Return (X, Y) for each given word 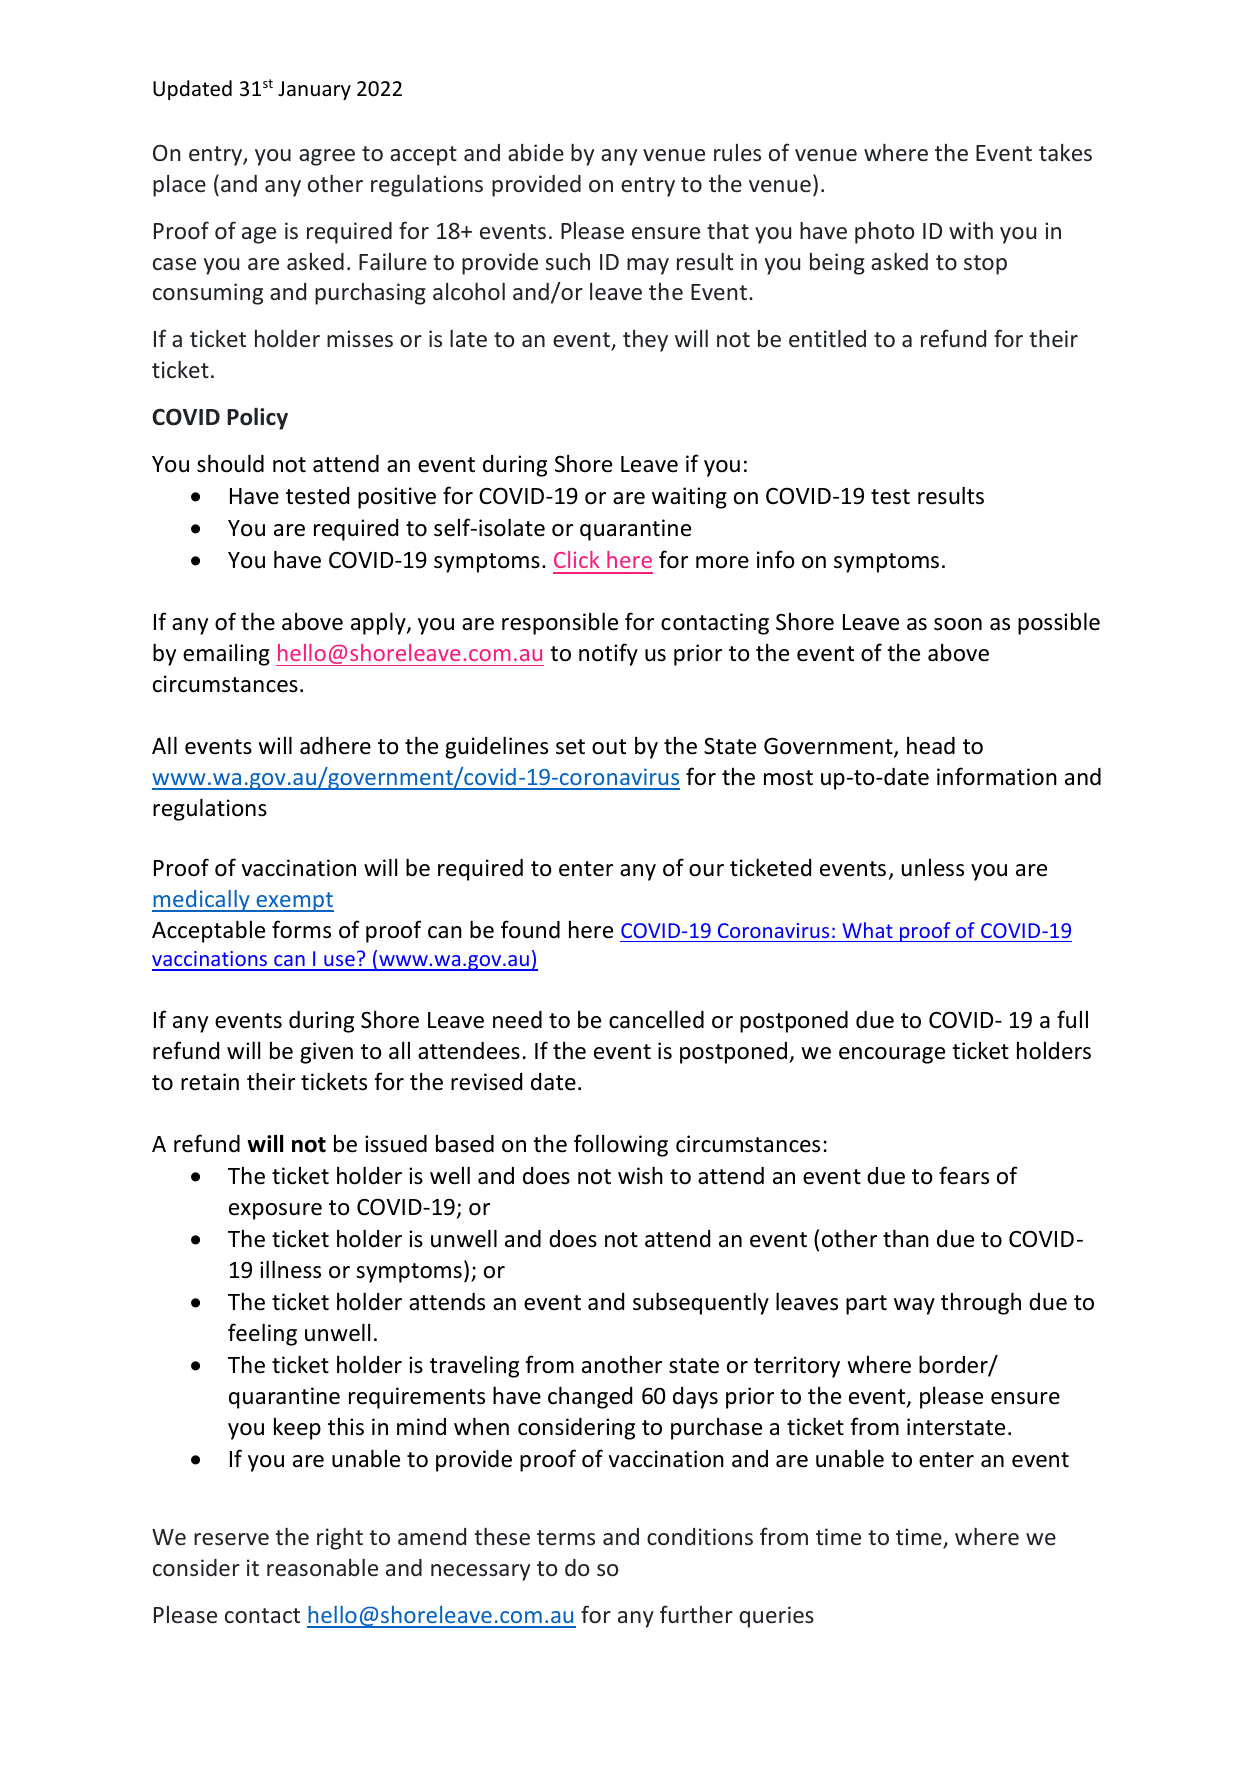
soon (958, 624)
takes (1065, 152)
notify (608, 654)
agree (327, 157)
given (326, 1053)
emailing (226, 655)
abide (536, 152)
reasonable (322, 1567)
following (621, 1145)
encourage (892, 1055)
